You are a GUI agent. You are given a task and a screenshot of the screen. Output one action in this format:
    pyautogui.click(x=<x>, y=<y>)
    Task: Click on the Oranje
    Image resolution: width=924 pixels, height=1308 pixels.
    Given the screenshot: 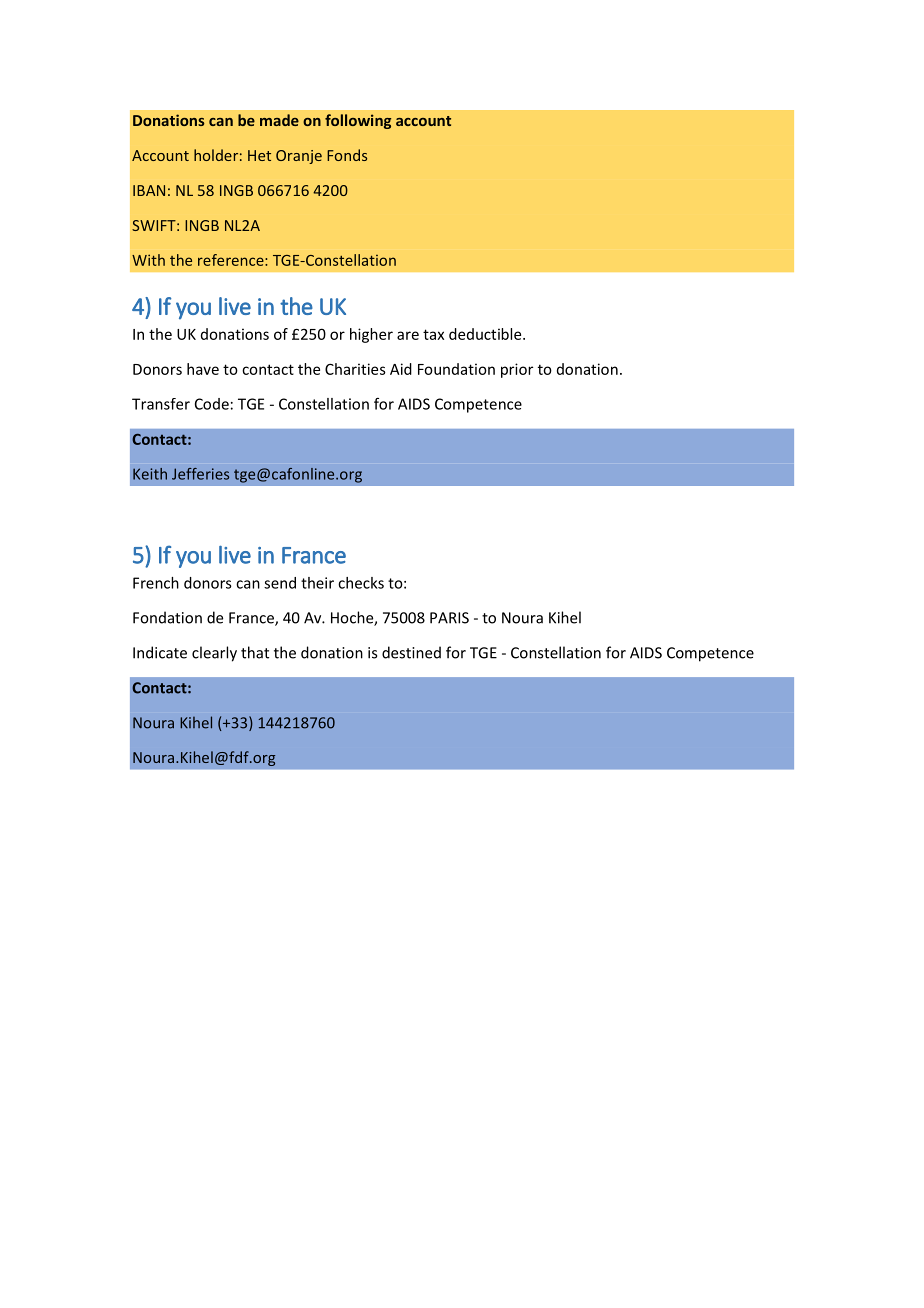 What is the action you would take?
    pyautogui.click(x=299, y=157)
